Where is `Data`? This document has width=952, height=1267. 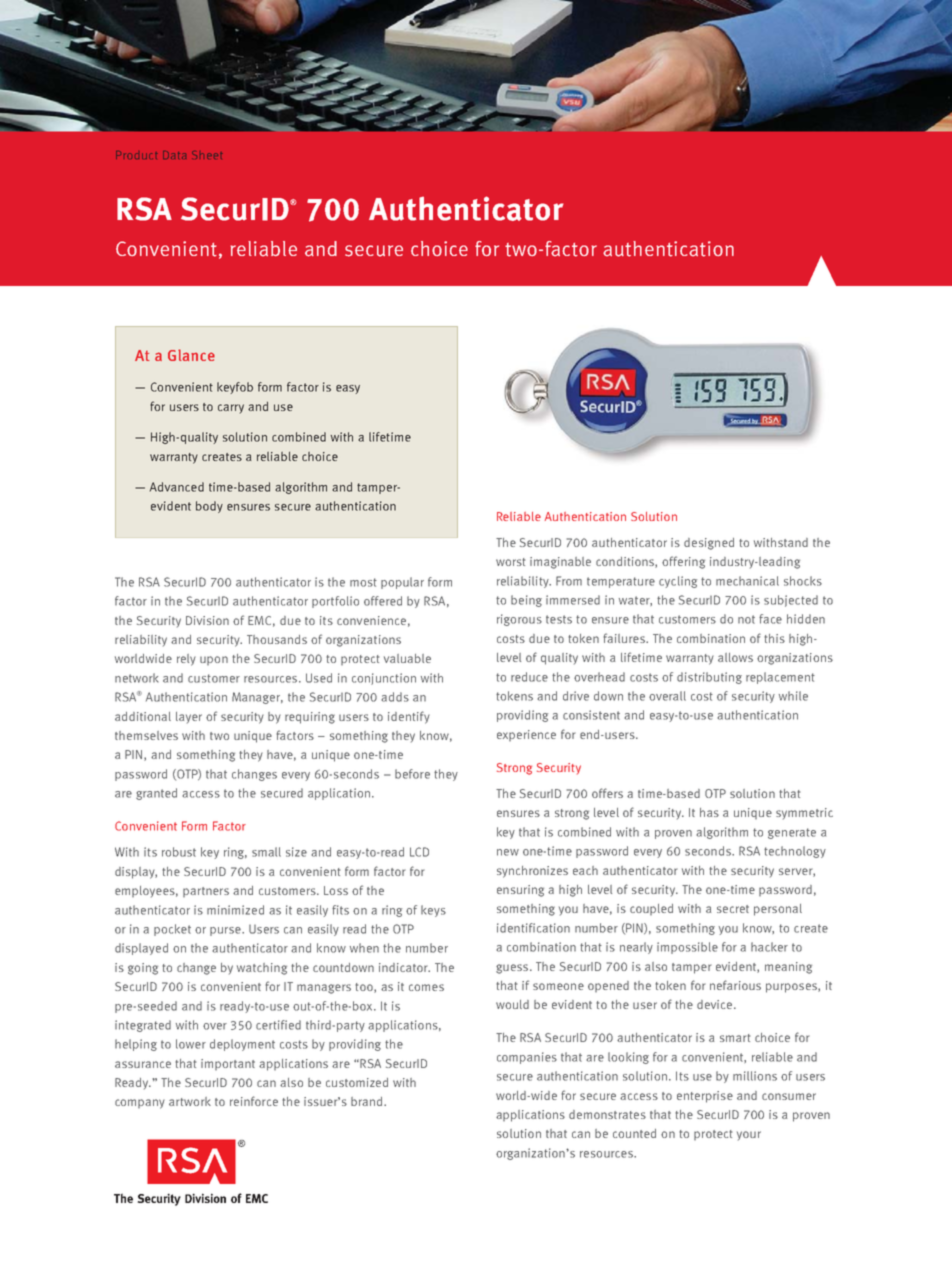
Data is located at coordinates (174, 155).
